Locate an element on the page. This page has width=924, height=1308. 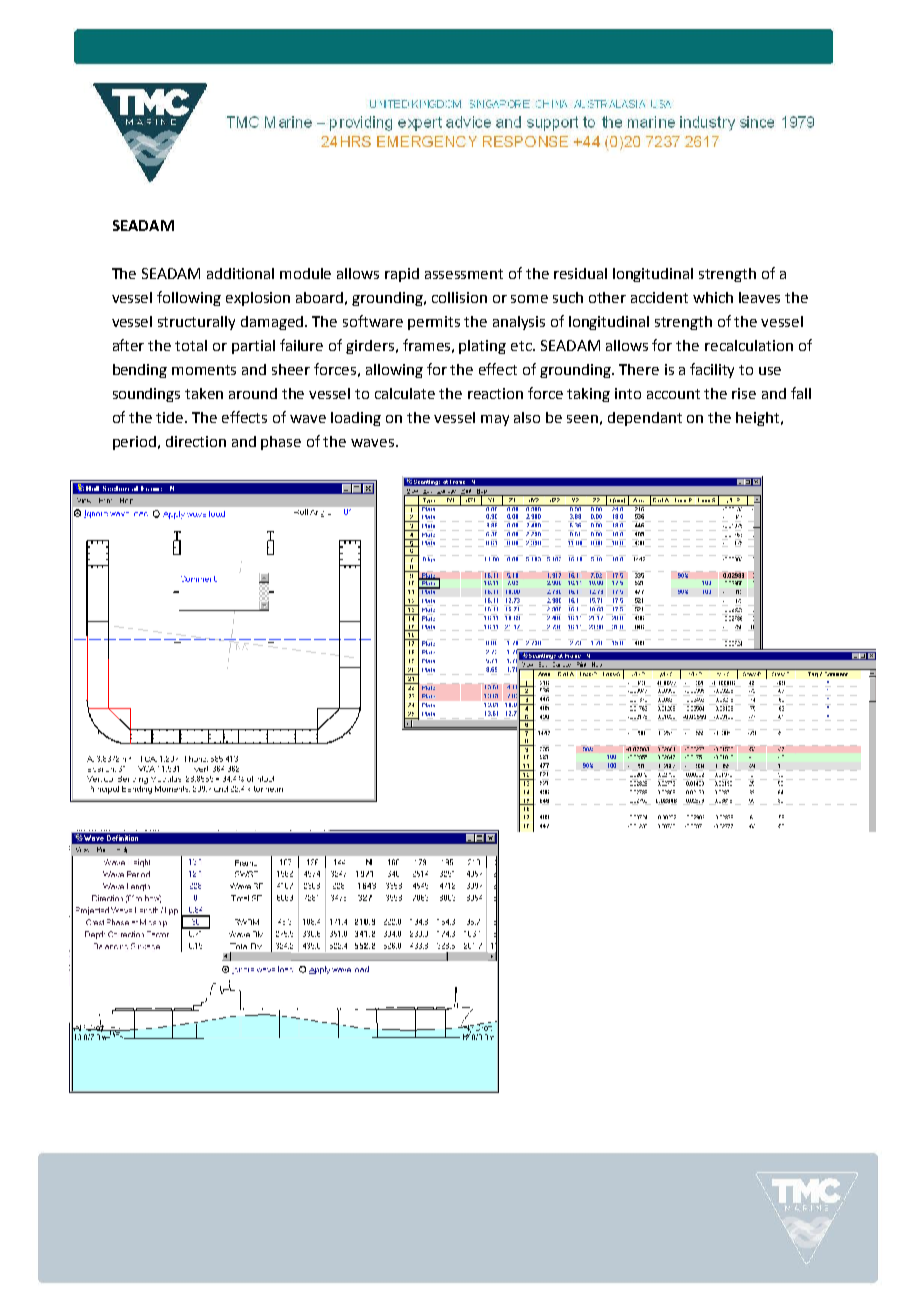
taken is located at coordinates (204, 393).
